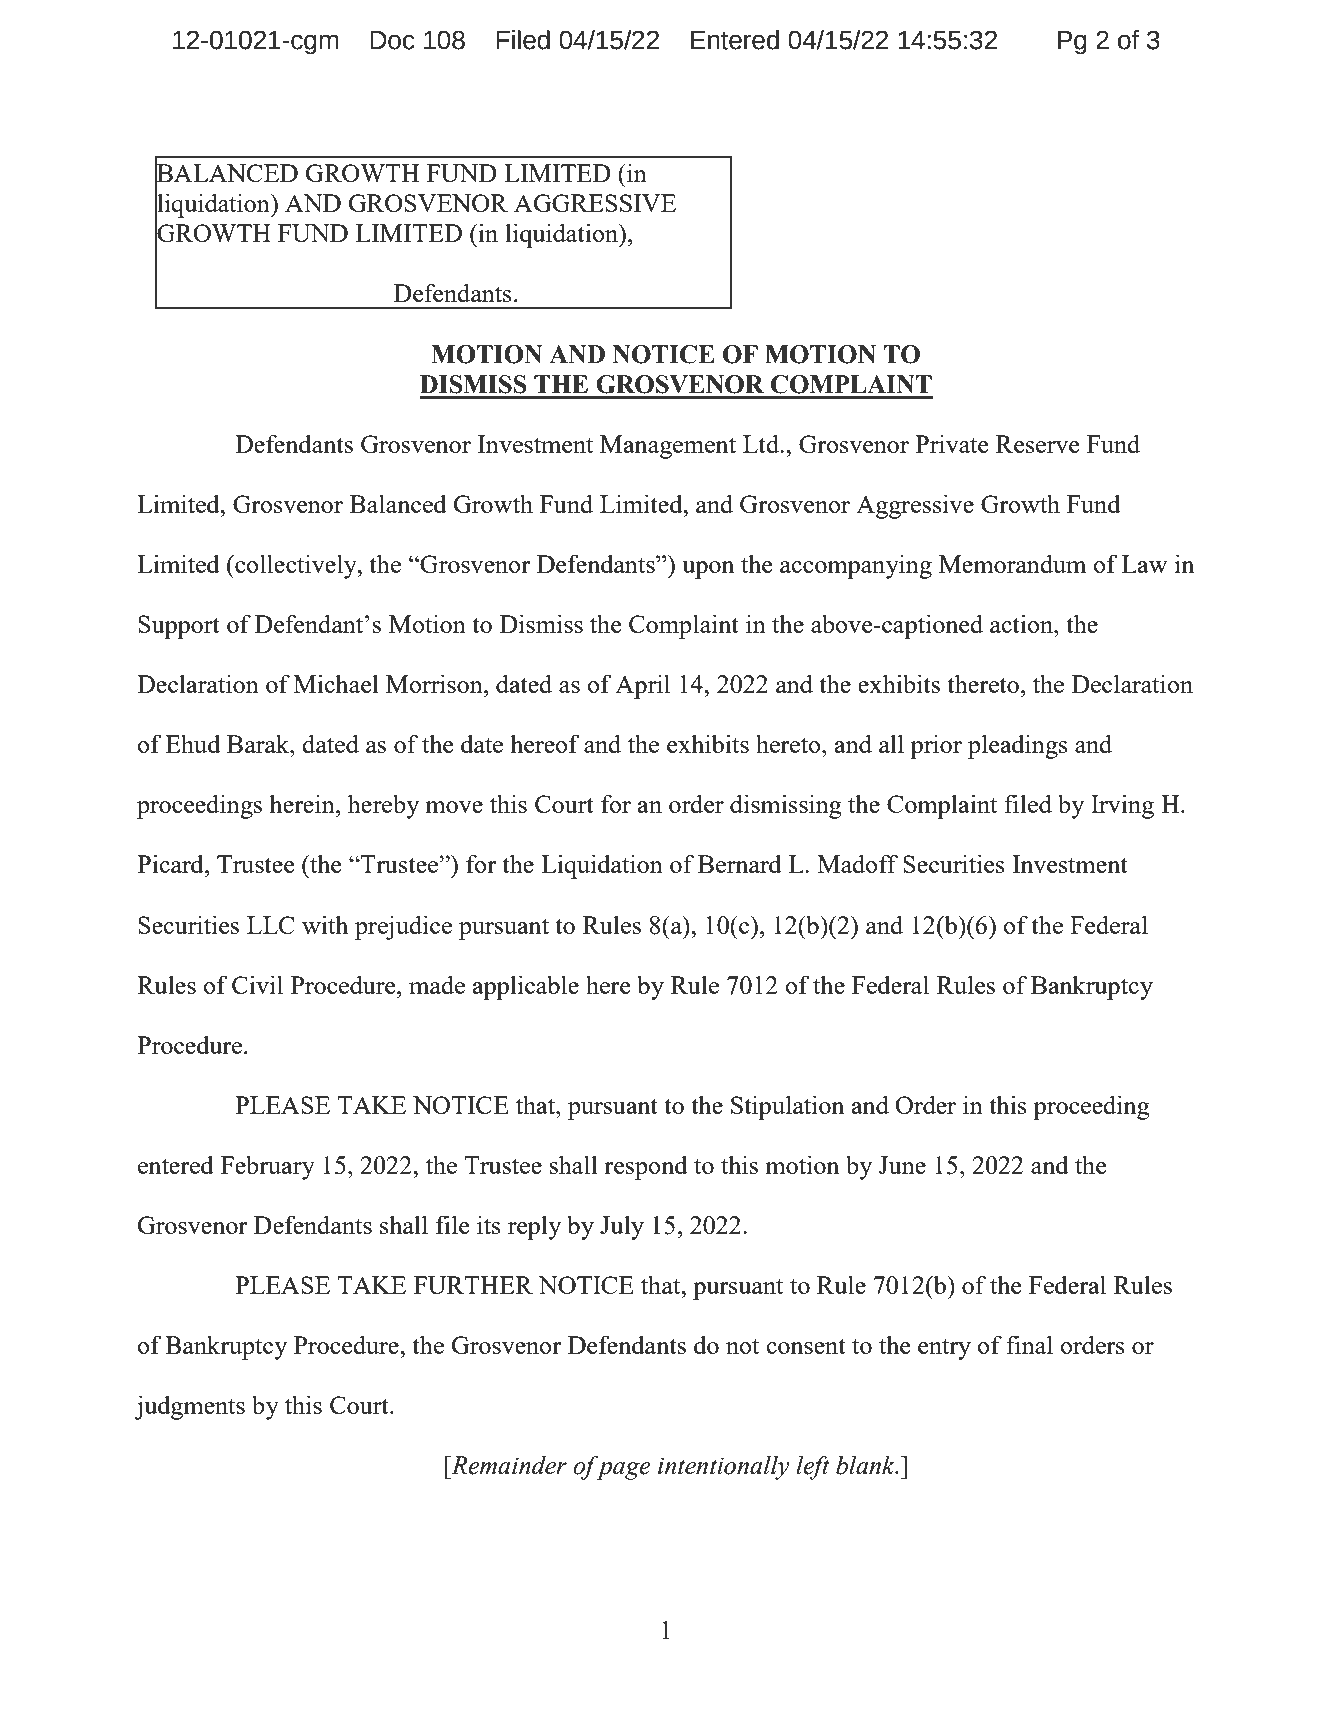 This screenshot has height=1724, width=1332. Describe the element at coordinates (190, 1407) in the screenshot. I see `judgments` at that location.
